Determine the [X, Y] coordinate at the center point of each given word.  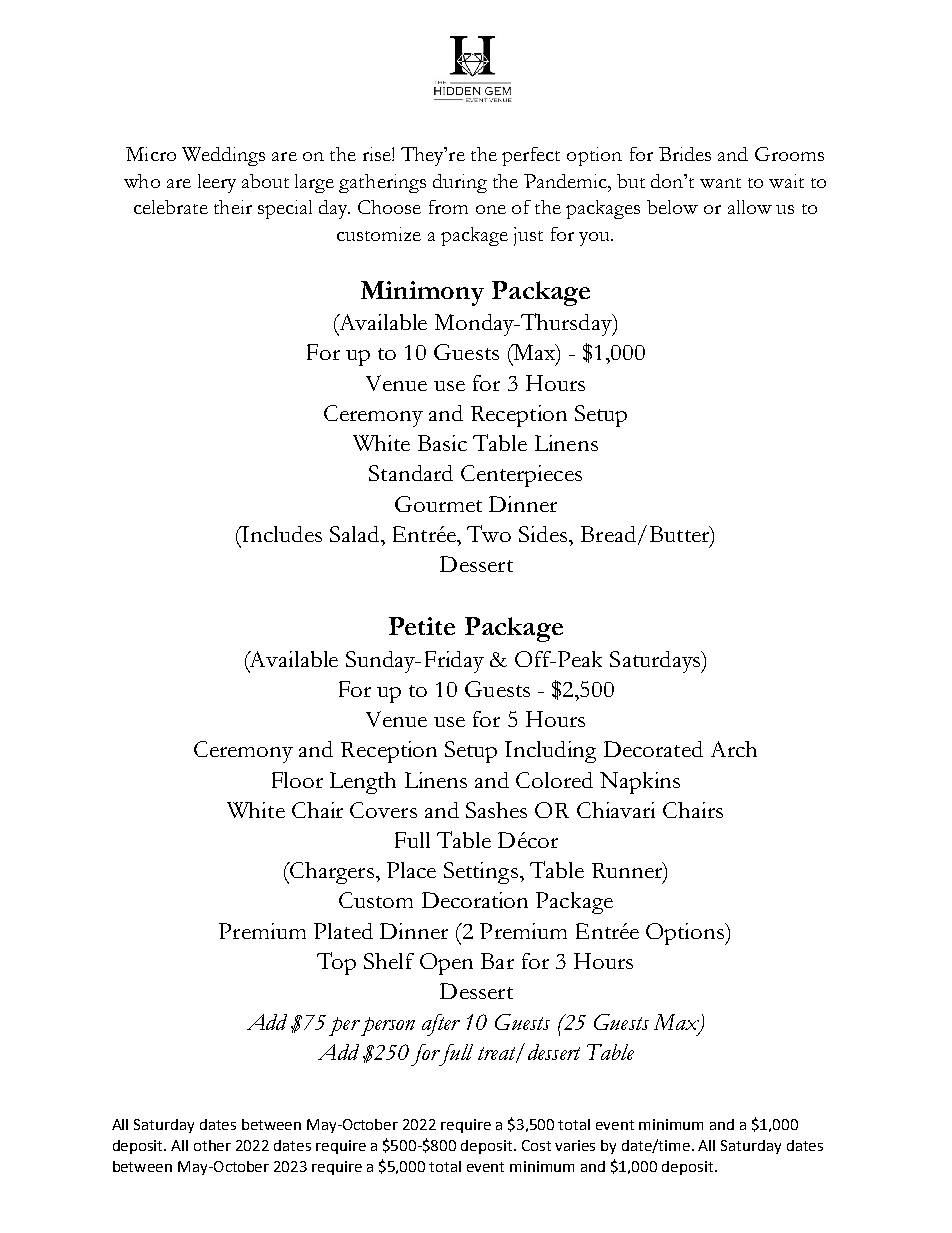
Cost [536, 1145]
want [720, 183]
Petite [422, 626]
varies [575, 1145]
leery [217, 183]
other [212, 1145]
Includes [281, 534]
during [460, 183]
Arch [734, 749]
